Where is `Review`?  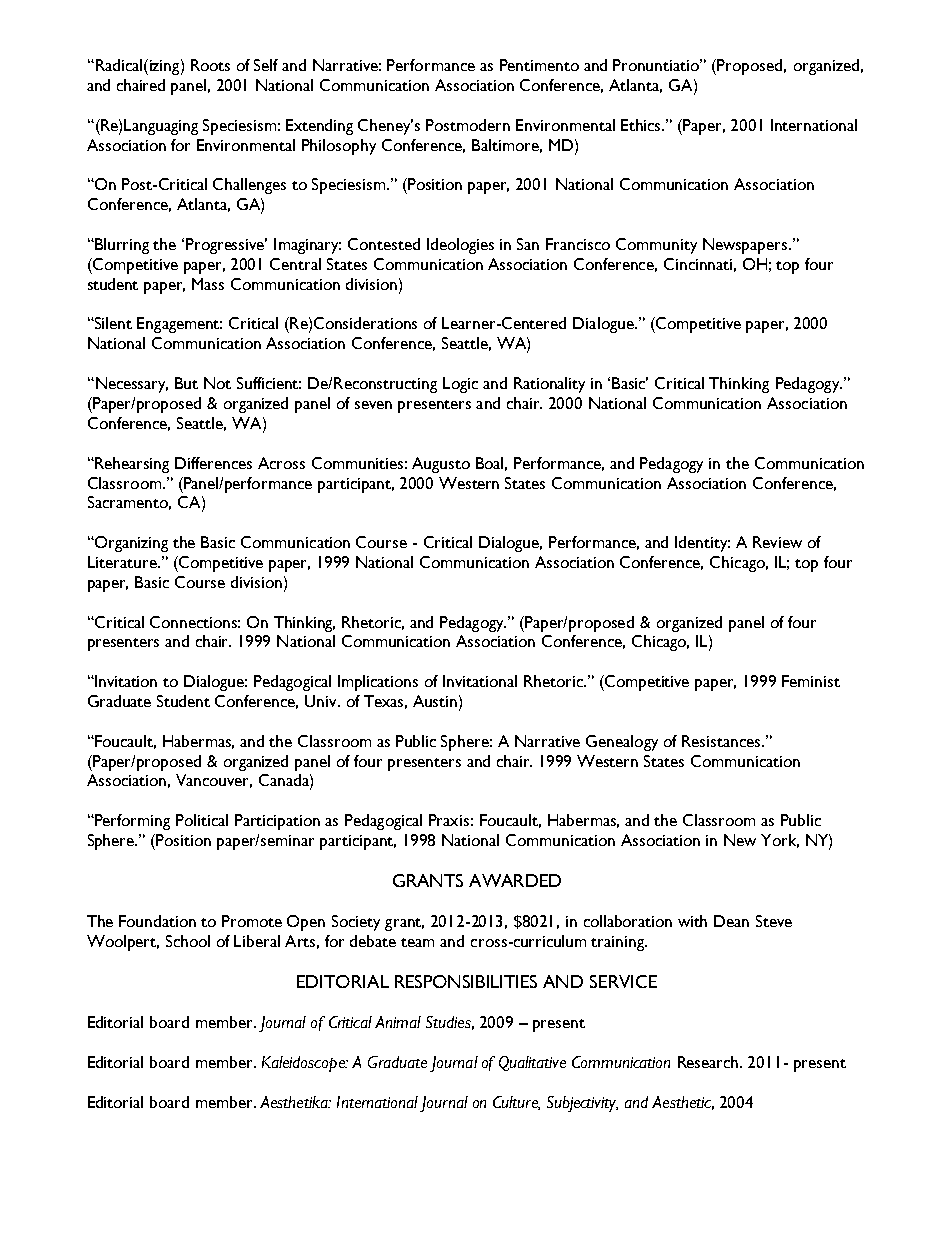 Review is located at coordinates (777, 542).
